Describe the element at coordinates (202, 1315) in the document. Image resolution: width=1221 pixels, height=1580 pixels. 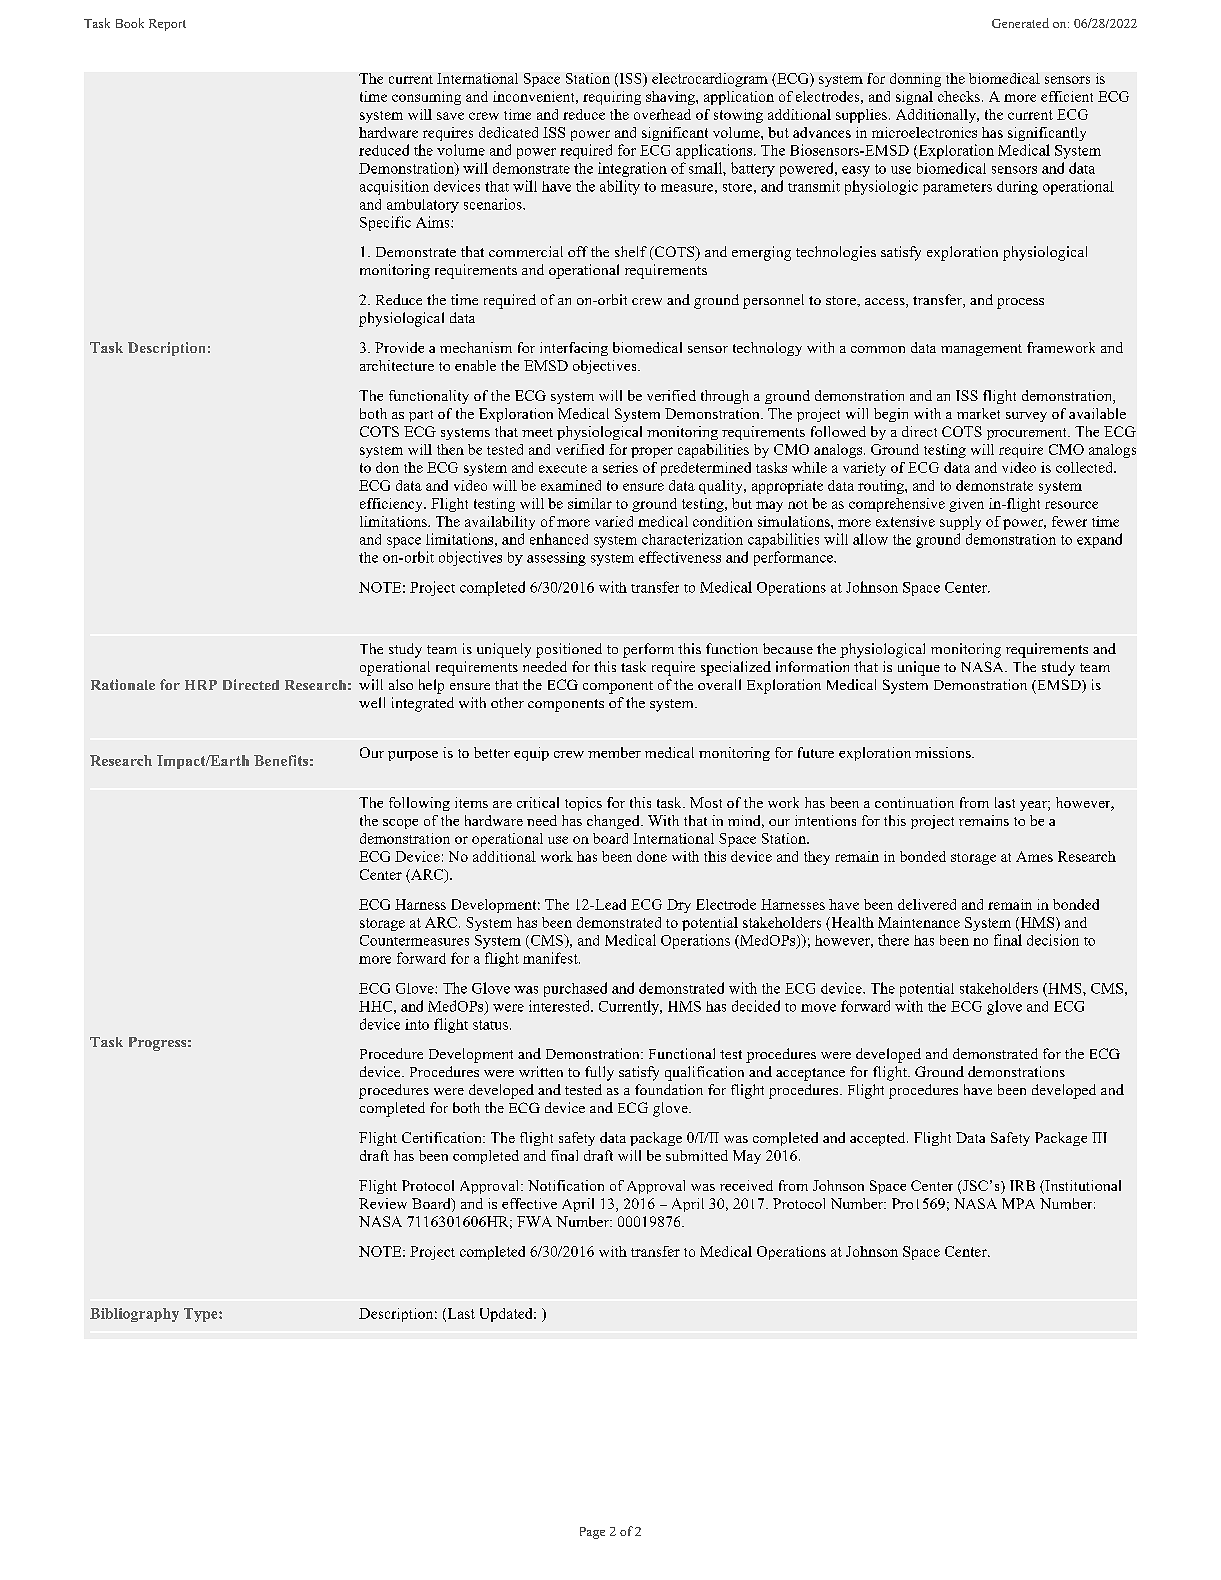
I see `Type` at that location.
